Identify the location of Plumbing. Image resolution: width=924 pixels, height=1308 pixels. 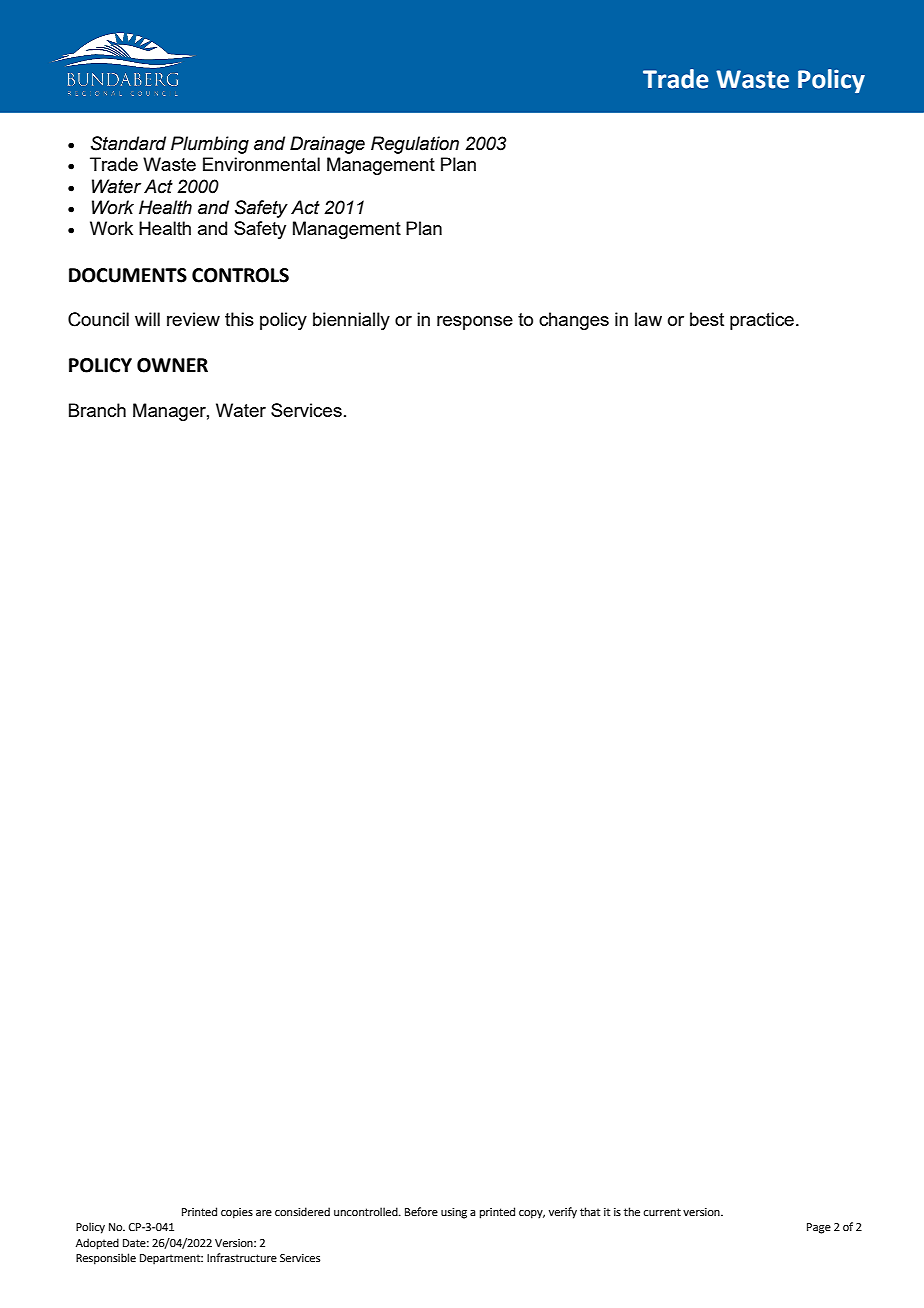
(210, 145).
